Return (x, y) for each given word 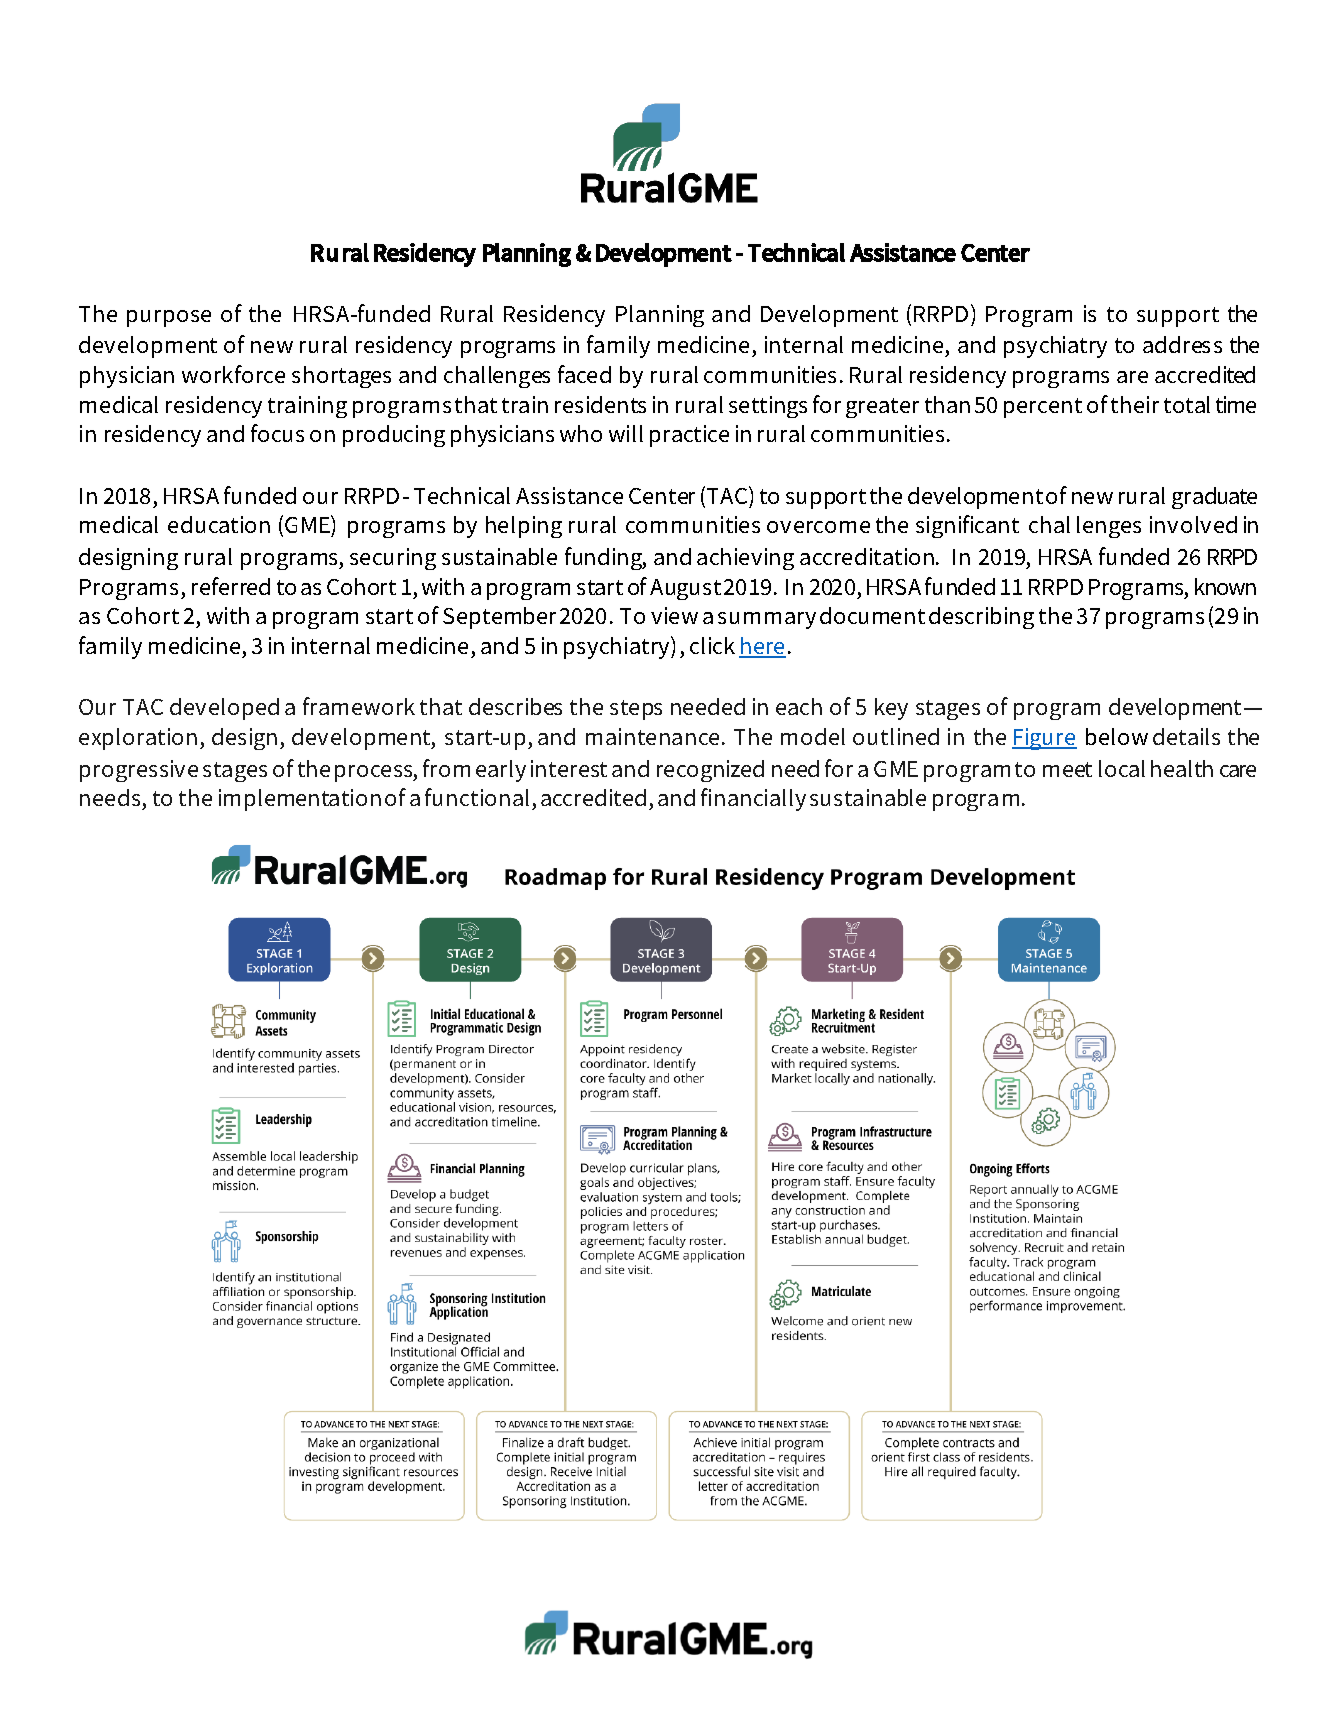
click (712, 645)
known (1225, 586)
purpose (169, 318)
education (219, 524)
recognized (710, 771)
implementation (300, 800)
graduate (1214, 498)
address (1182, 344)
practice (689, 436)
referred (231, 586)
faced (584, 374)
